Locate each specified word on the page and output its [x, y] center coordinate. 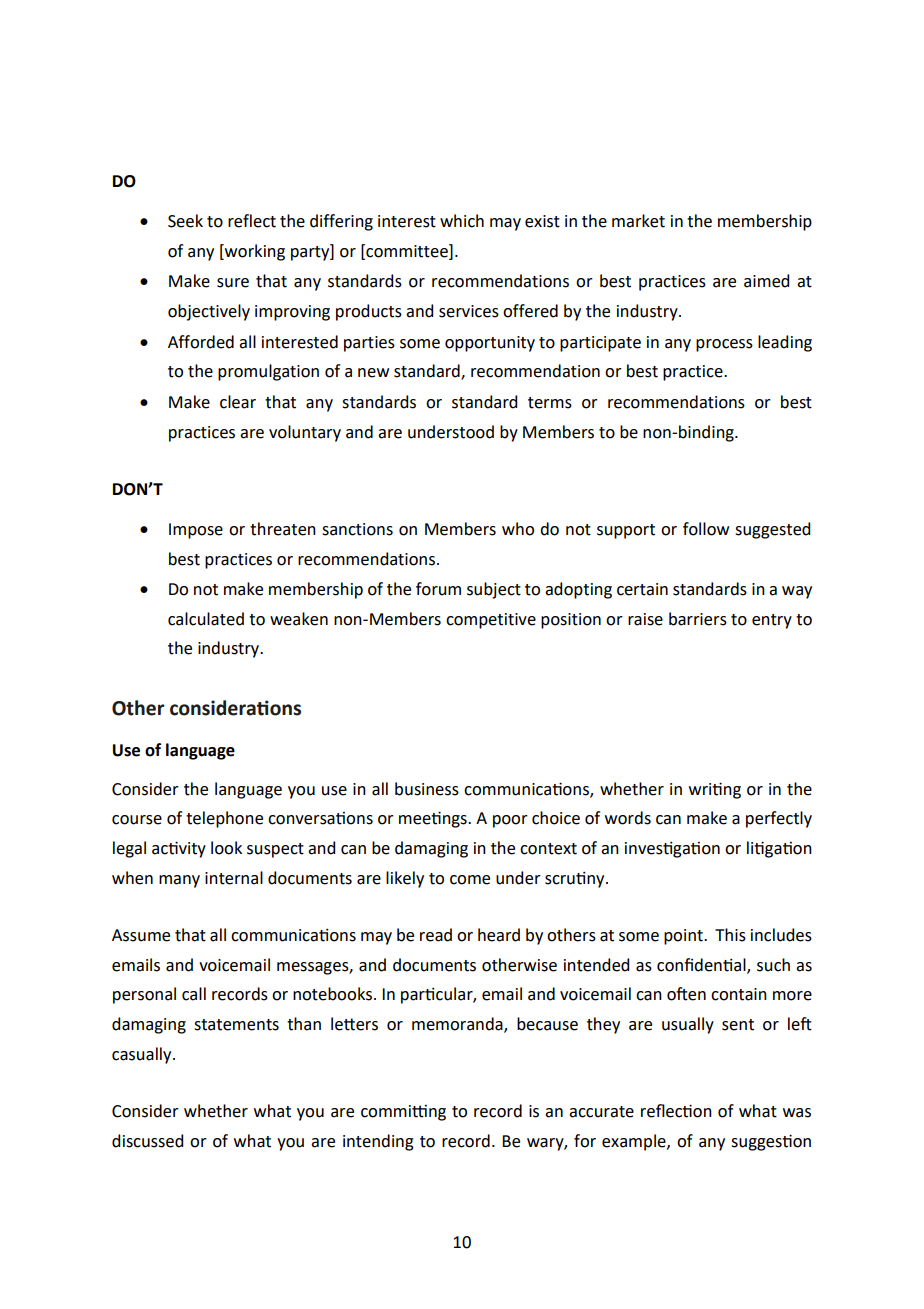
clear [238, 402]
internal [234, 878]
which [462, 221]
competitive [491, 621]
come [470, 880]
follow [706, 529]
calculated [206, 619]
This [730, 935]
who [518, 529]
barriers [698, 619]
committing [403, 1113]
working [254, 252]
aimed [766, 281]
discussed [147, 1141]
